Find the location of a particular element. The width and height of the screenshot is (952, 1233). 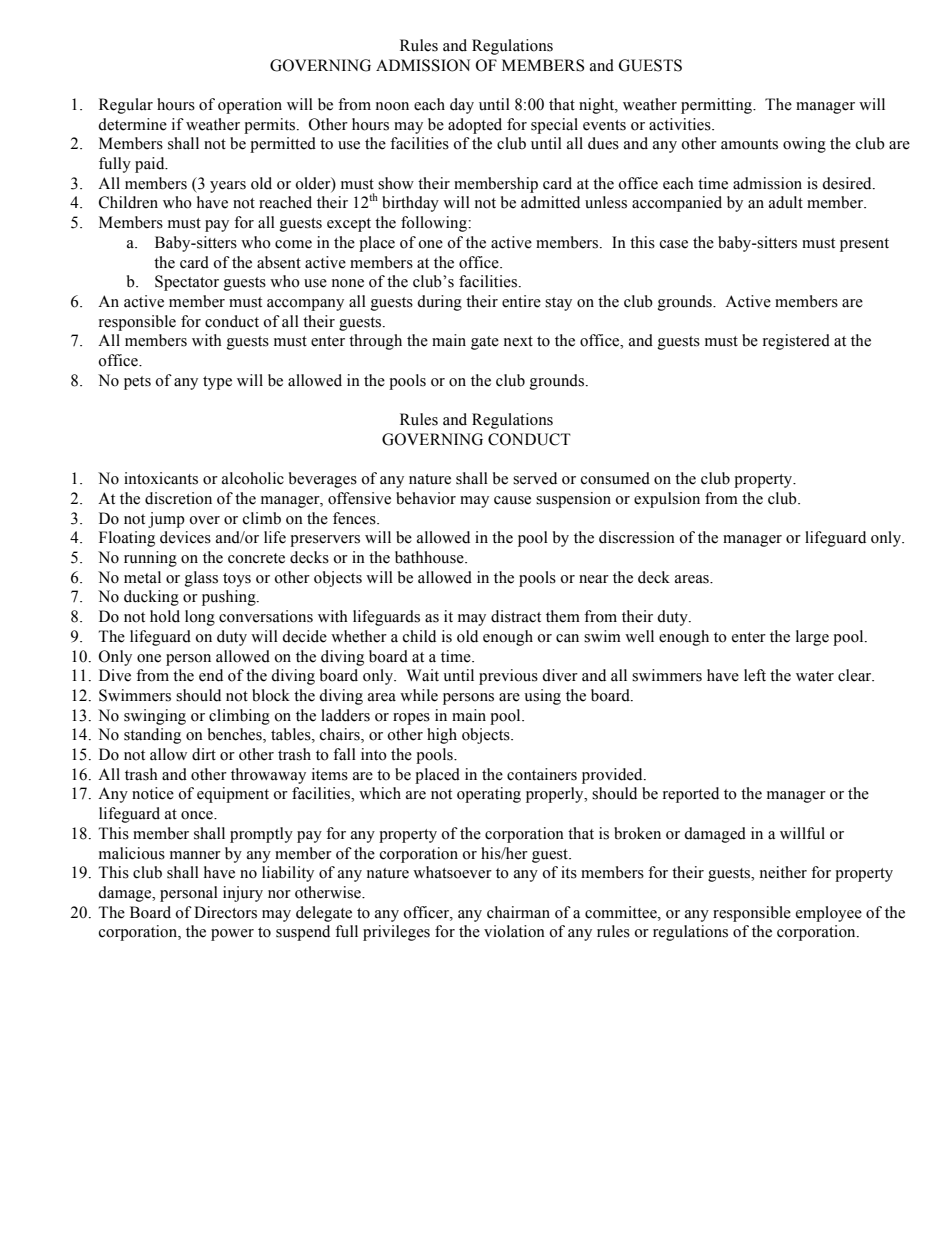

amounts is located at coordinates (749, 144).
